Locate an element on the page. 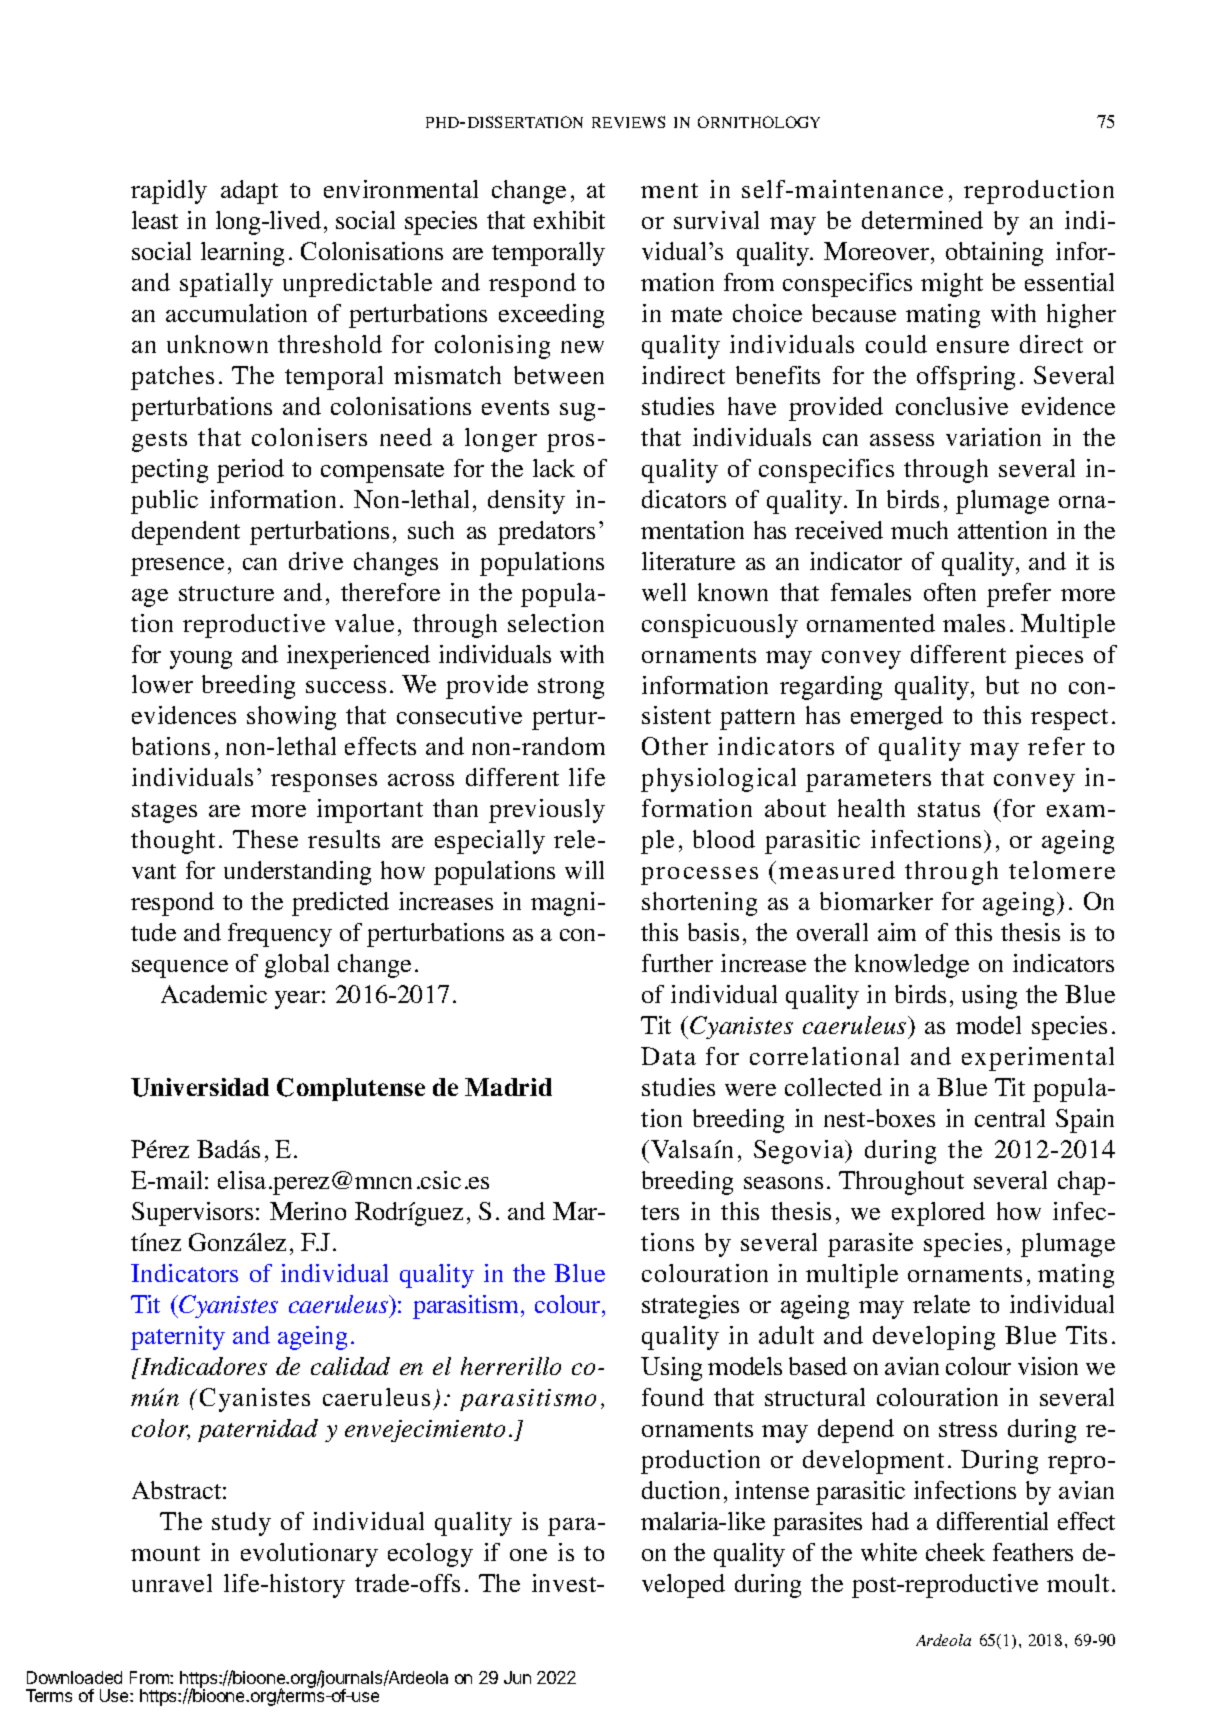 This image has height=1721, width=1219. aim is located at coordinates (897, 932).
